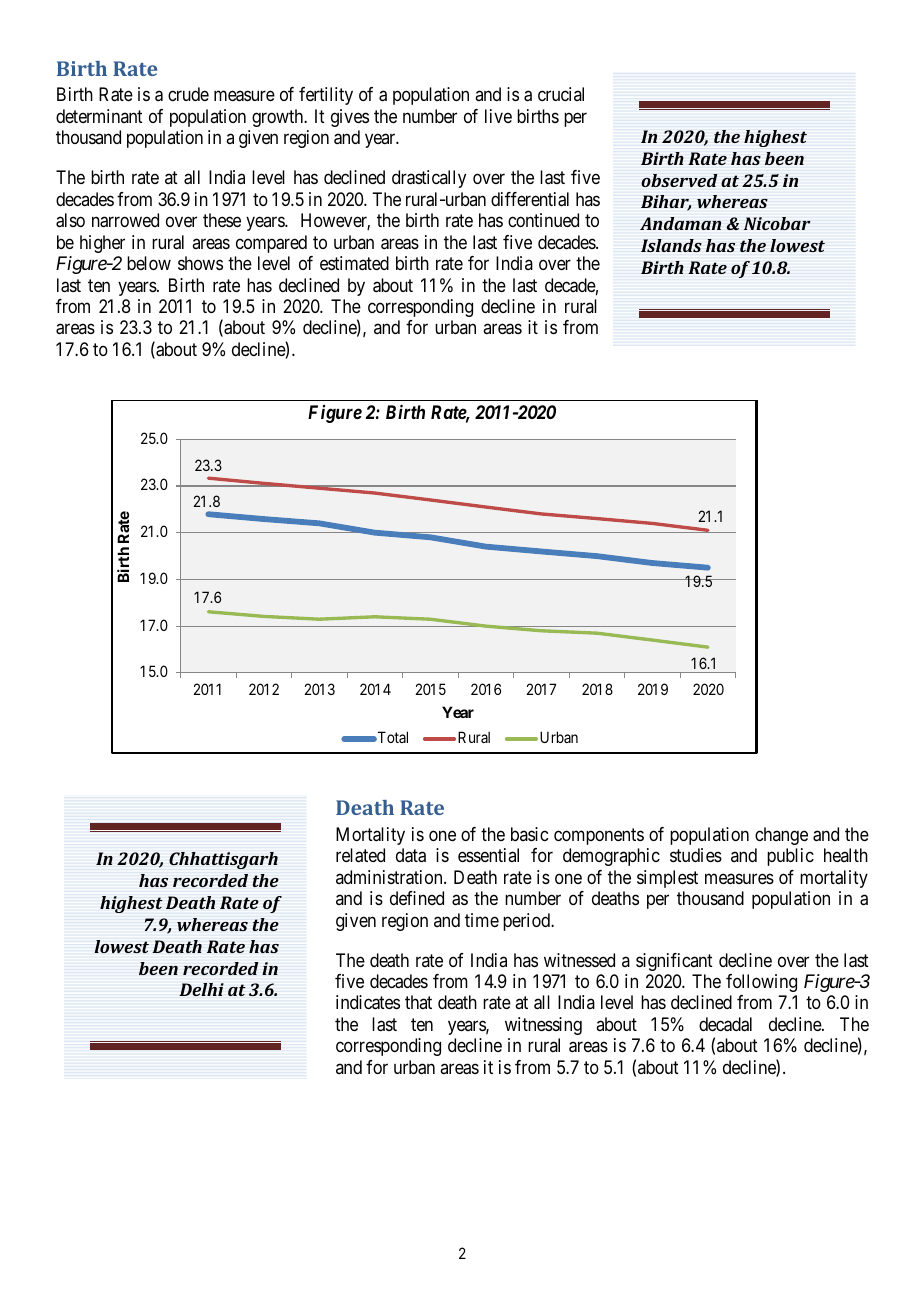  What do you see at coordinates (498, 116) in the page?
I see `live` at bounding box center [498, 116].
